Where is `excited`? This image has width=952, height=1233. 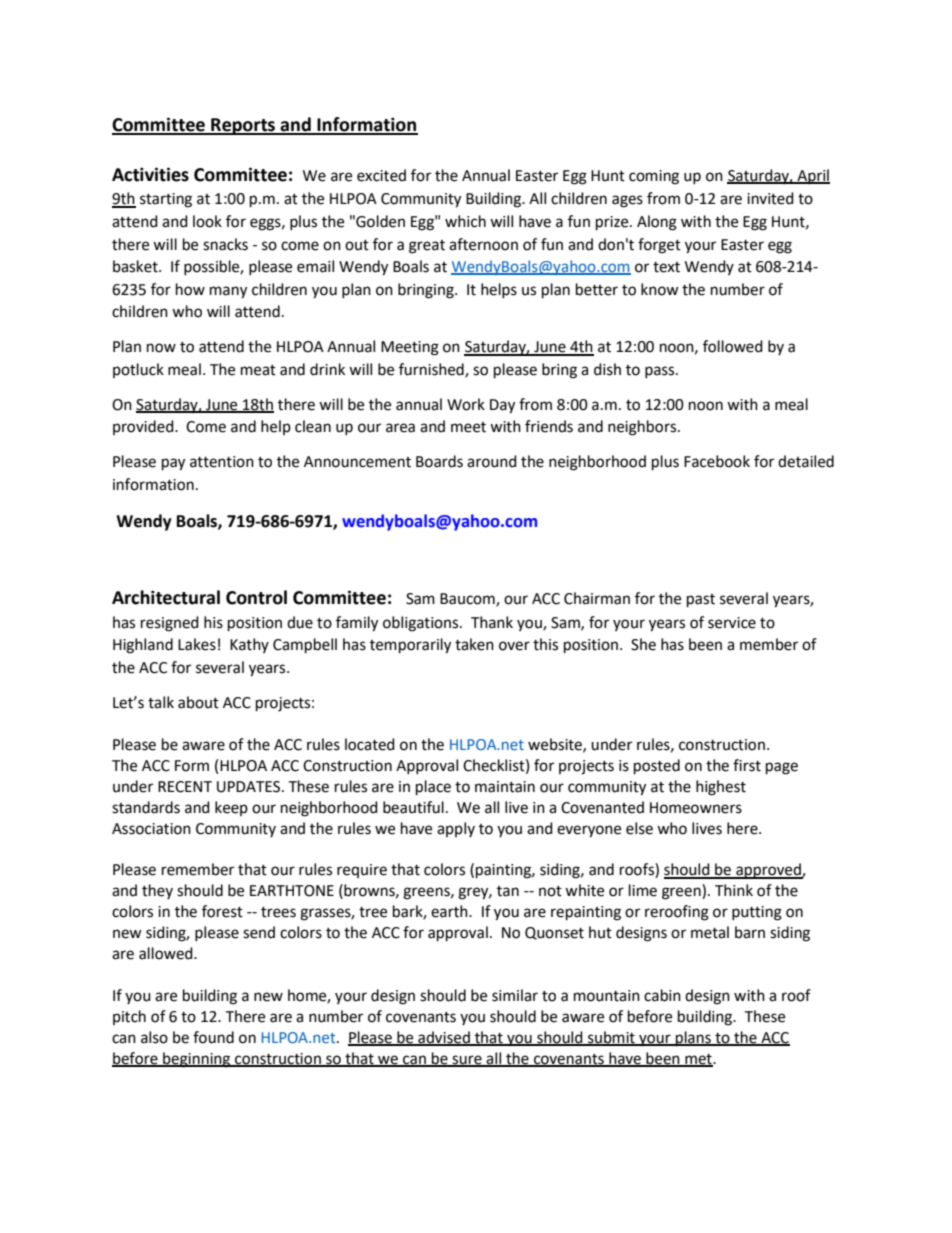
excited is located at coordinates (381, 175).
